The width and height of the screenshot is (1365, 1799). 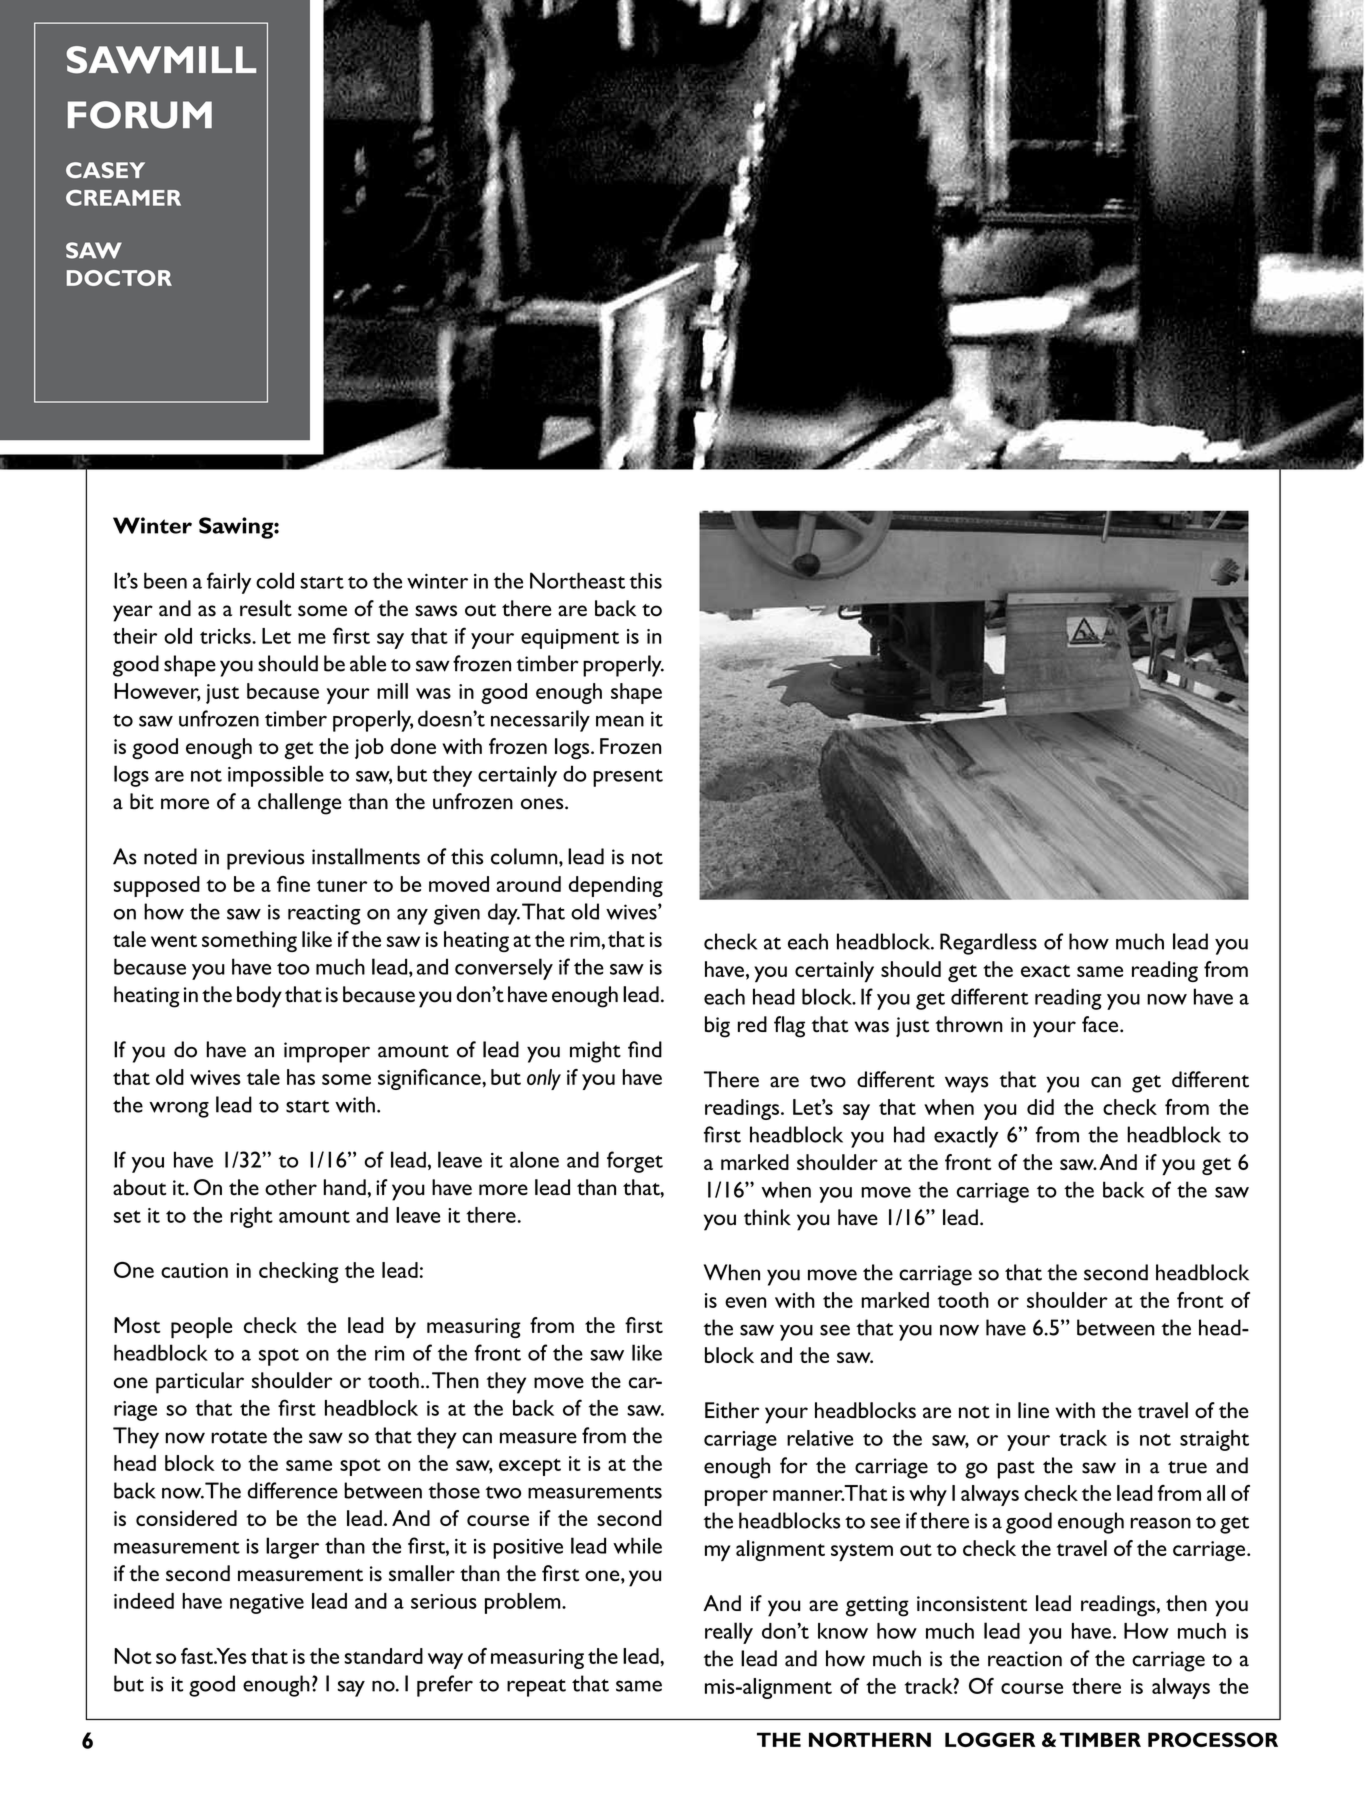 I want to click on forget, so click(x=635, y=1162).
